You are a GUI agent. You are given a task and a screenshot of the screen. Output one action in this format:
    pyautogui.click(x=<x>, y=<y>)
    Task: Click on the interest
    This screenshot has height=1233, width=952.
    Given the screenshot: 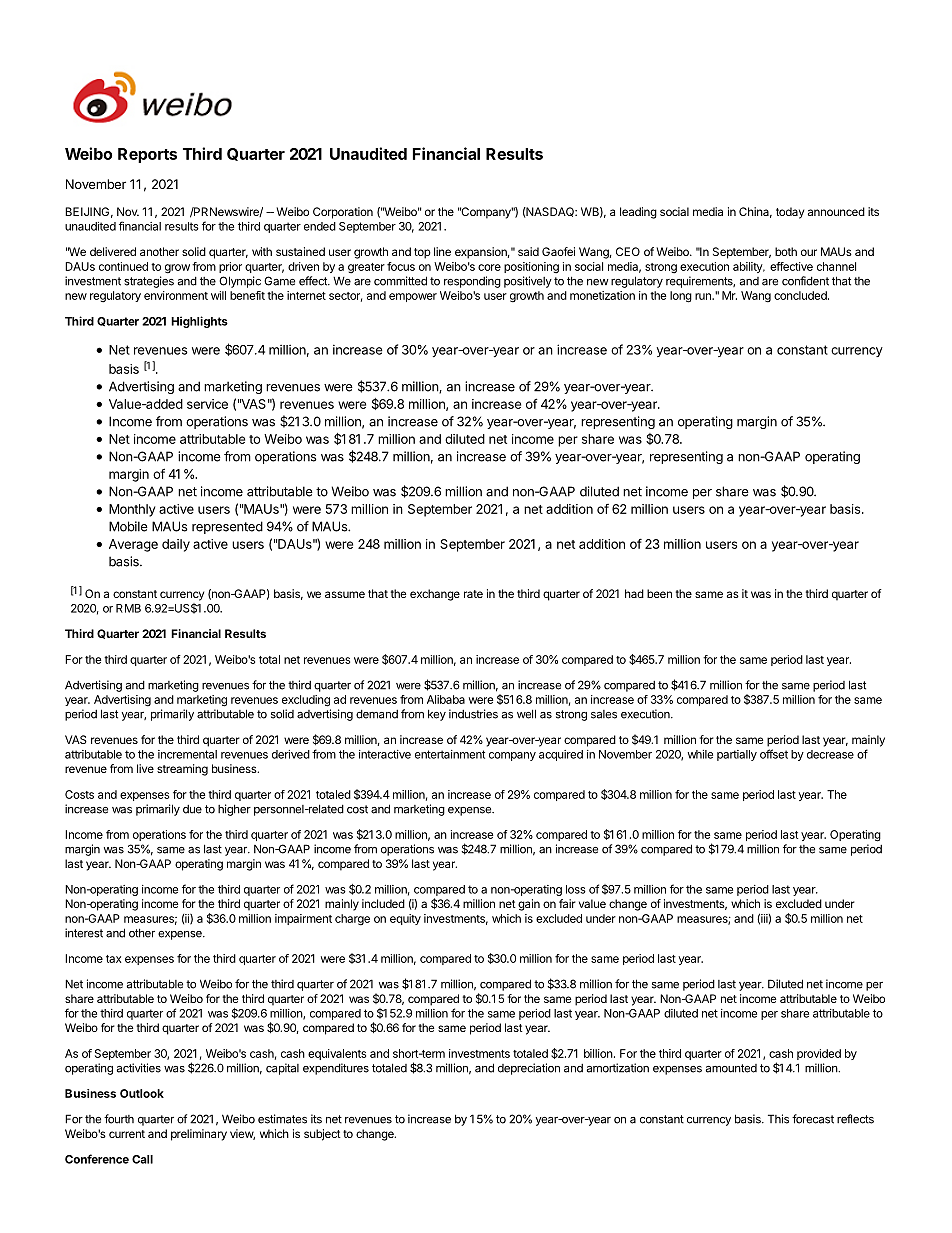 What is the action you would take?
    pyautogui.click(x=84, y=933)
